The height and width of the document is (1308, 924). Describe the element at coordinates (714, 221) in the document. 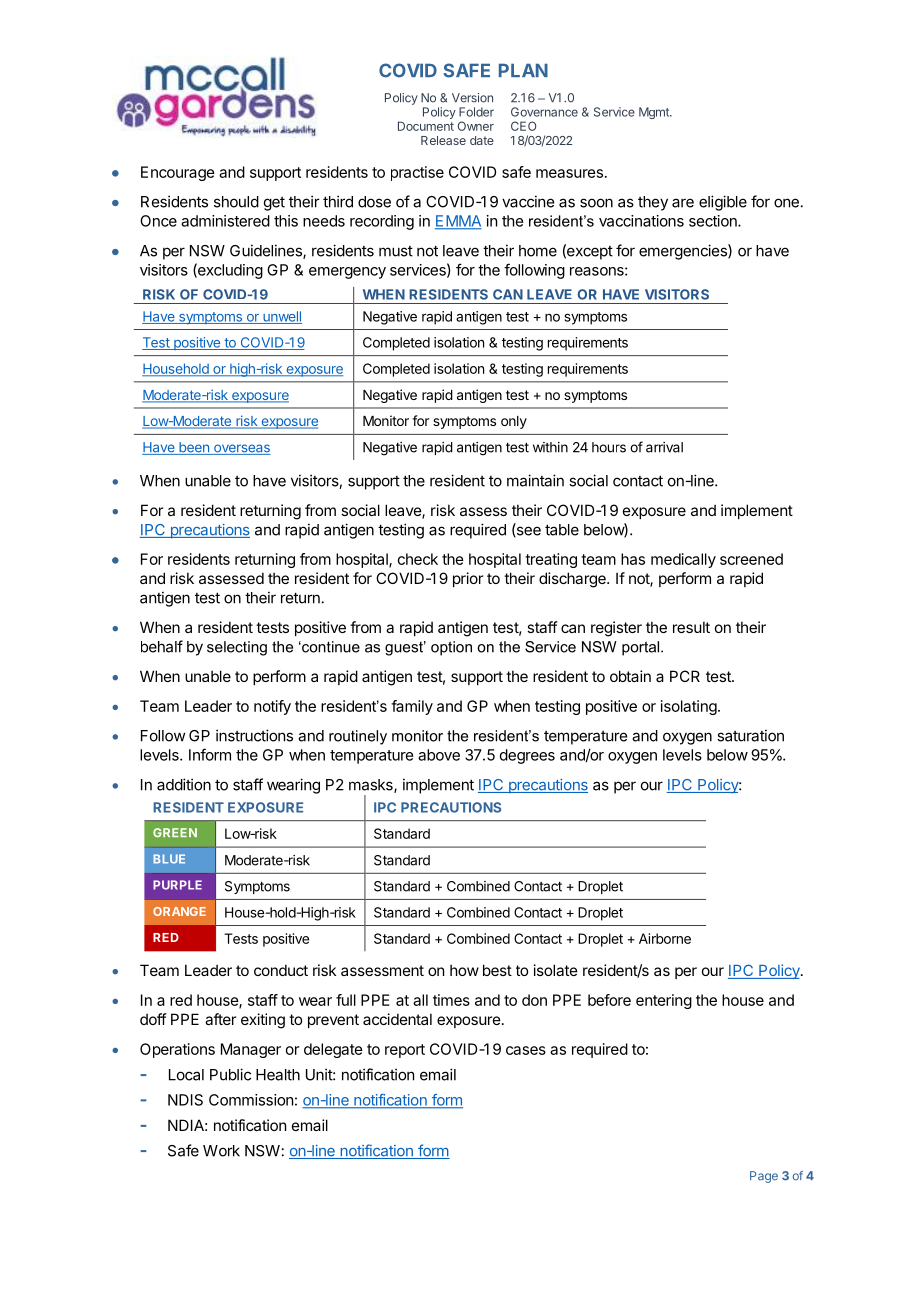

I see `section` at that location.
